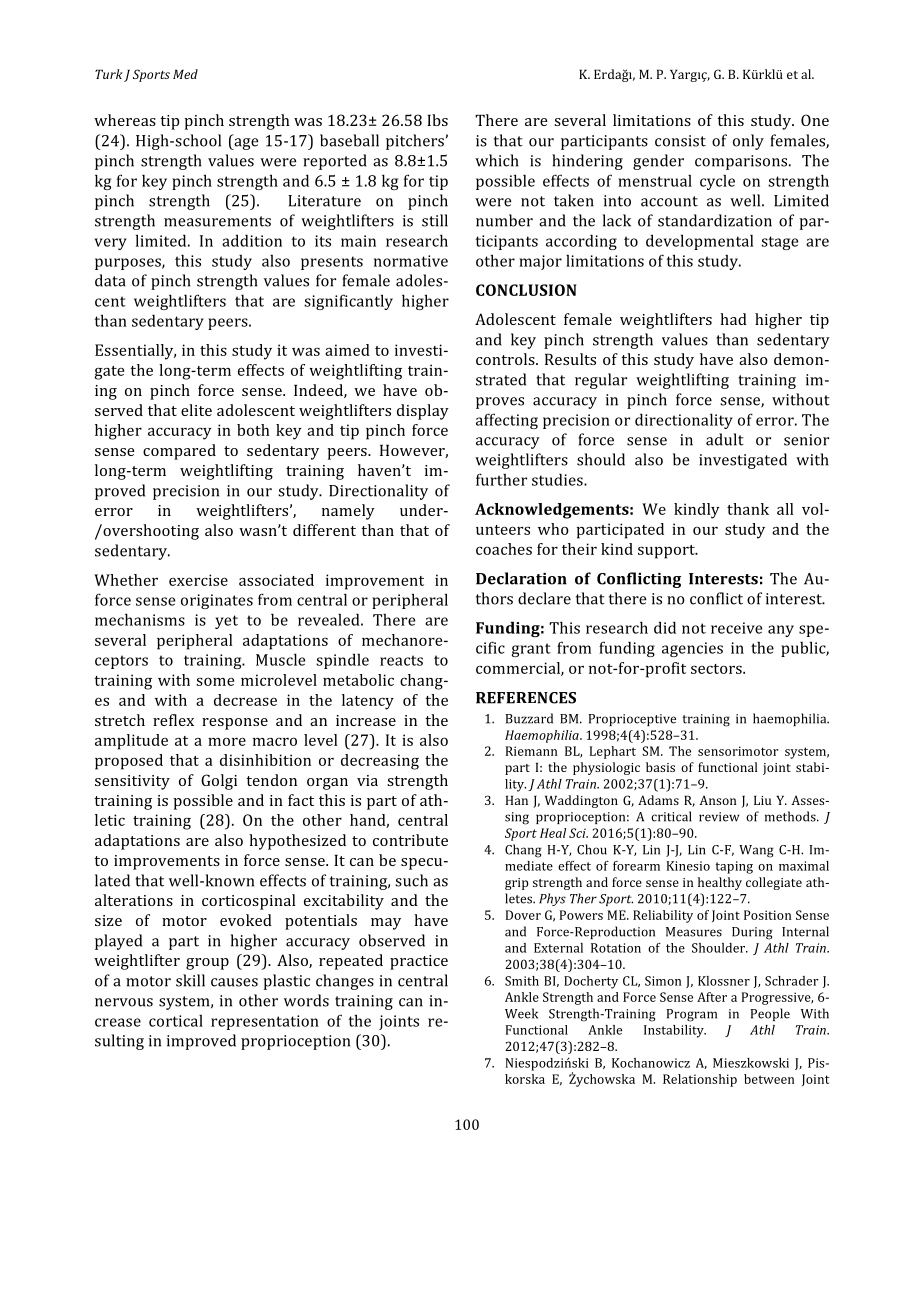 The width and height of the page is (924, 1308). I want to click on reflex, so click(173, 720).
